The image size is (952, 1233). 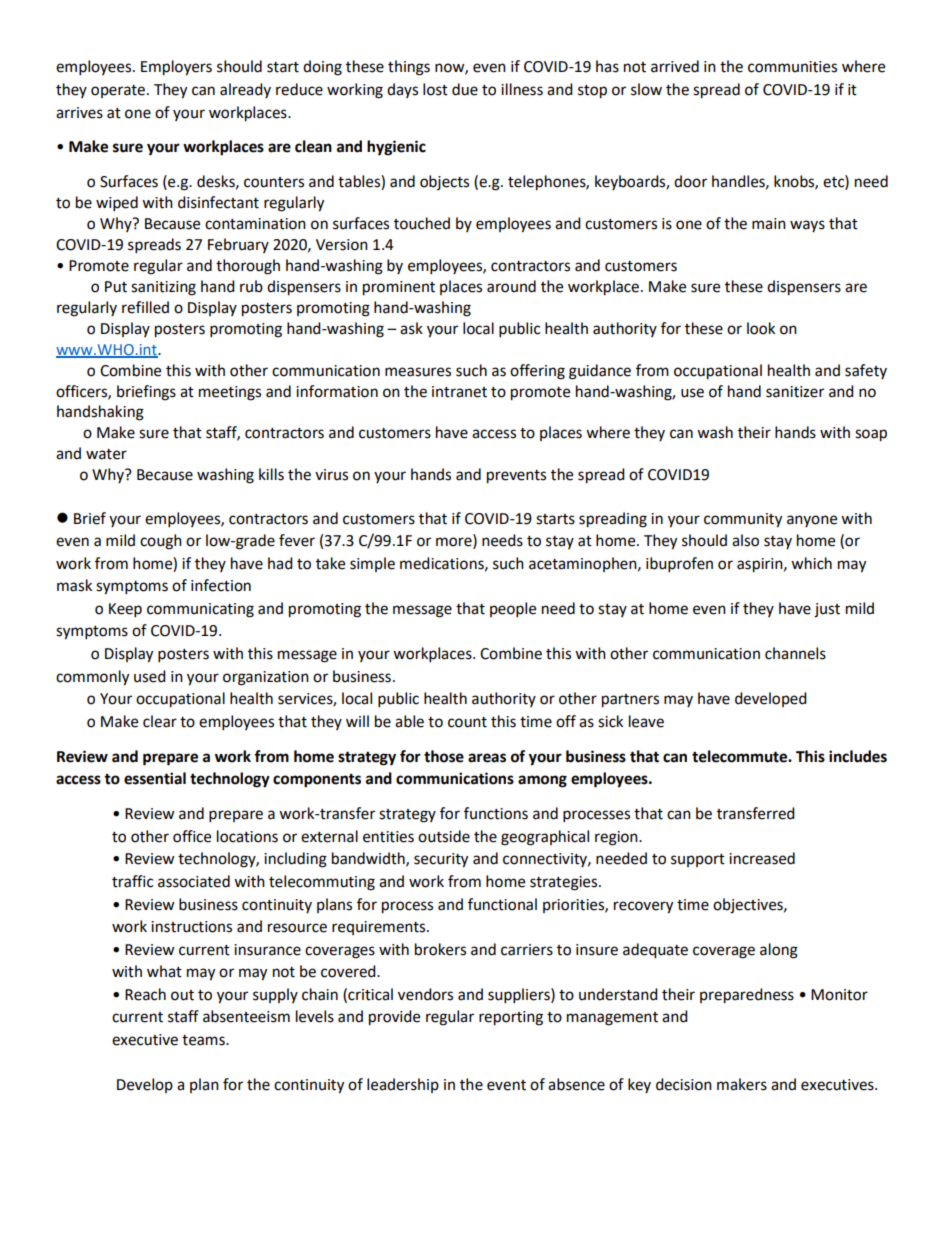 I want to click on intranet, so click(x=459, y=392).
